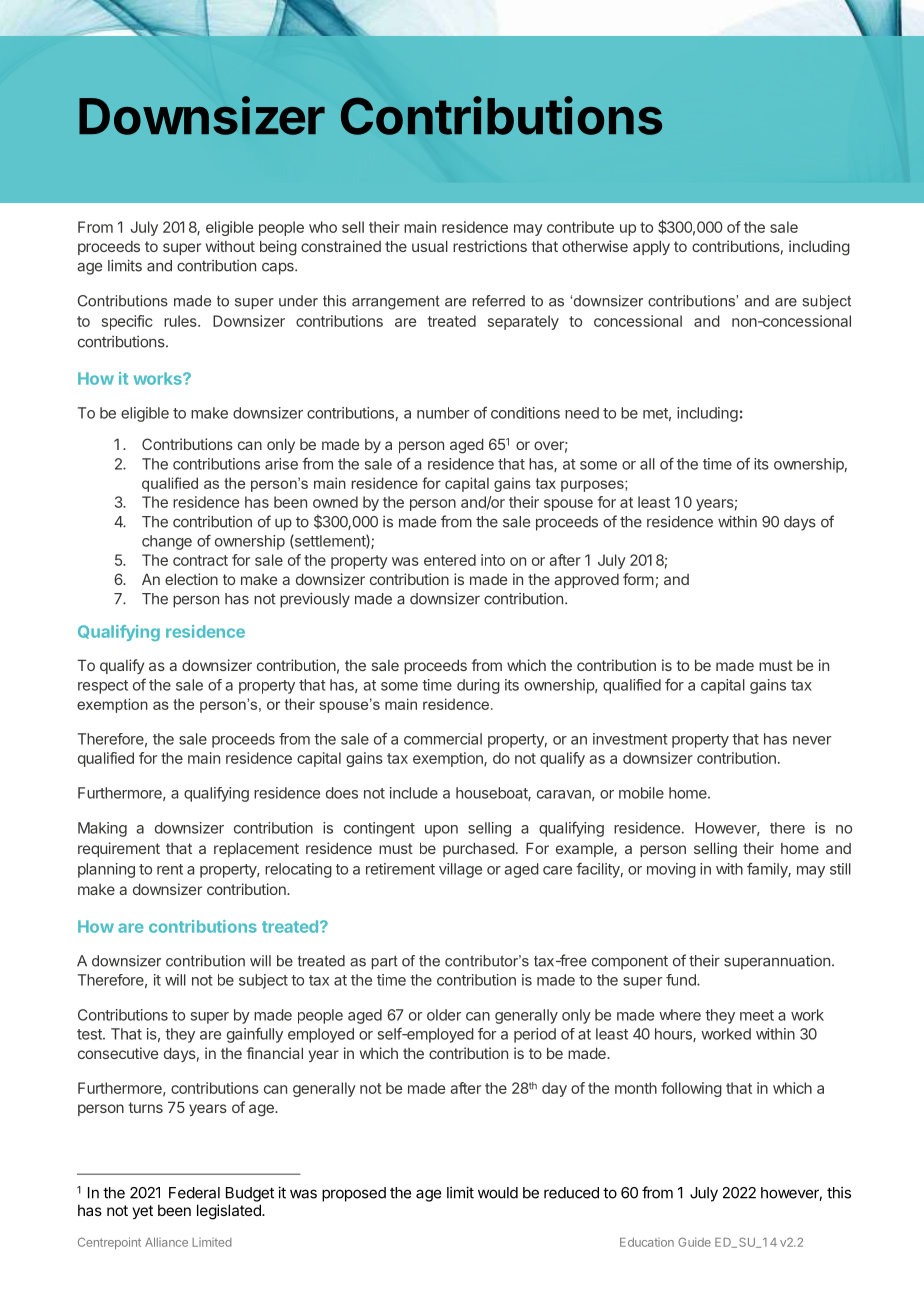 This screenshot has width=924, height=1307. Describe the element at coordinates (812, 740) in the screenshot. I see `never` at that location.
